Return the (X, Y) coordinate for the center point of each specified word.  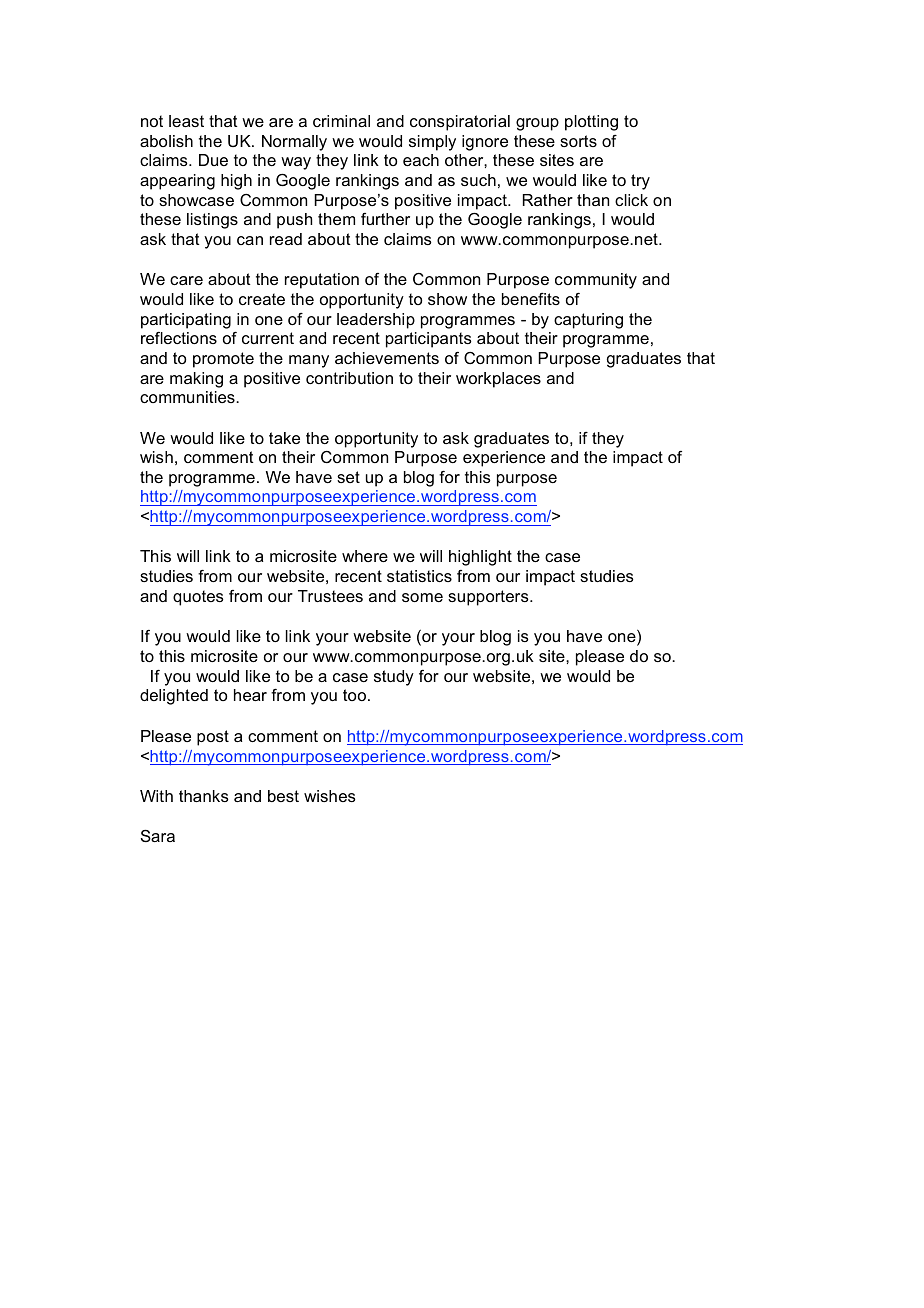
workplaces (498, 380)
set (348, 477)
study (394, 678)
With (156, 796)
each (421, 160)
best (283, 796)
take (284, 438)
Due (213, 160)
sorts (578, 141)
